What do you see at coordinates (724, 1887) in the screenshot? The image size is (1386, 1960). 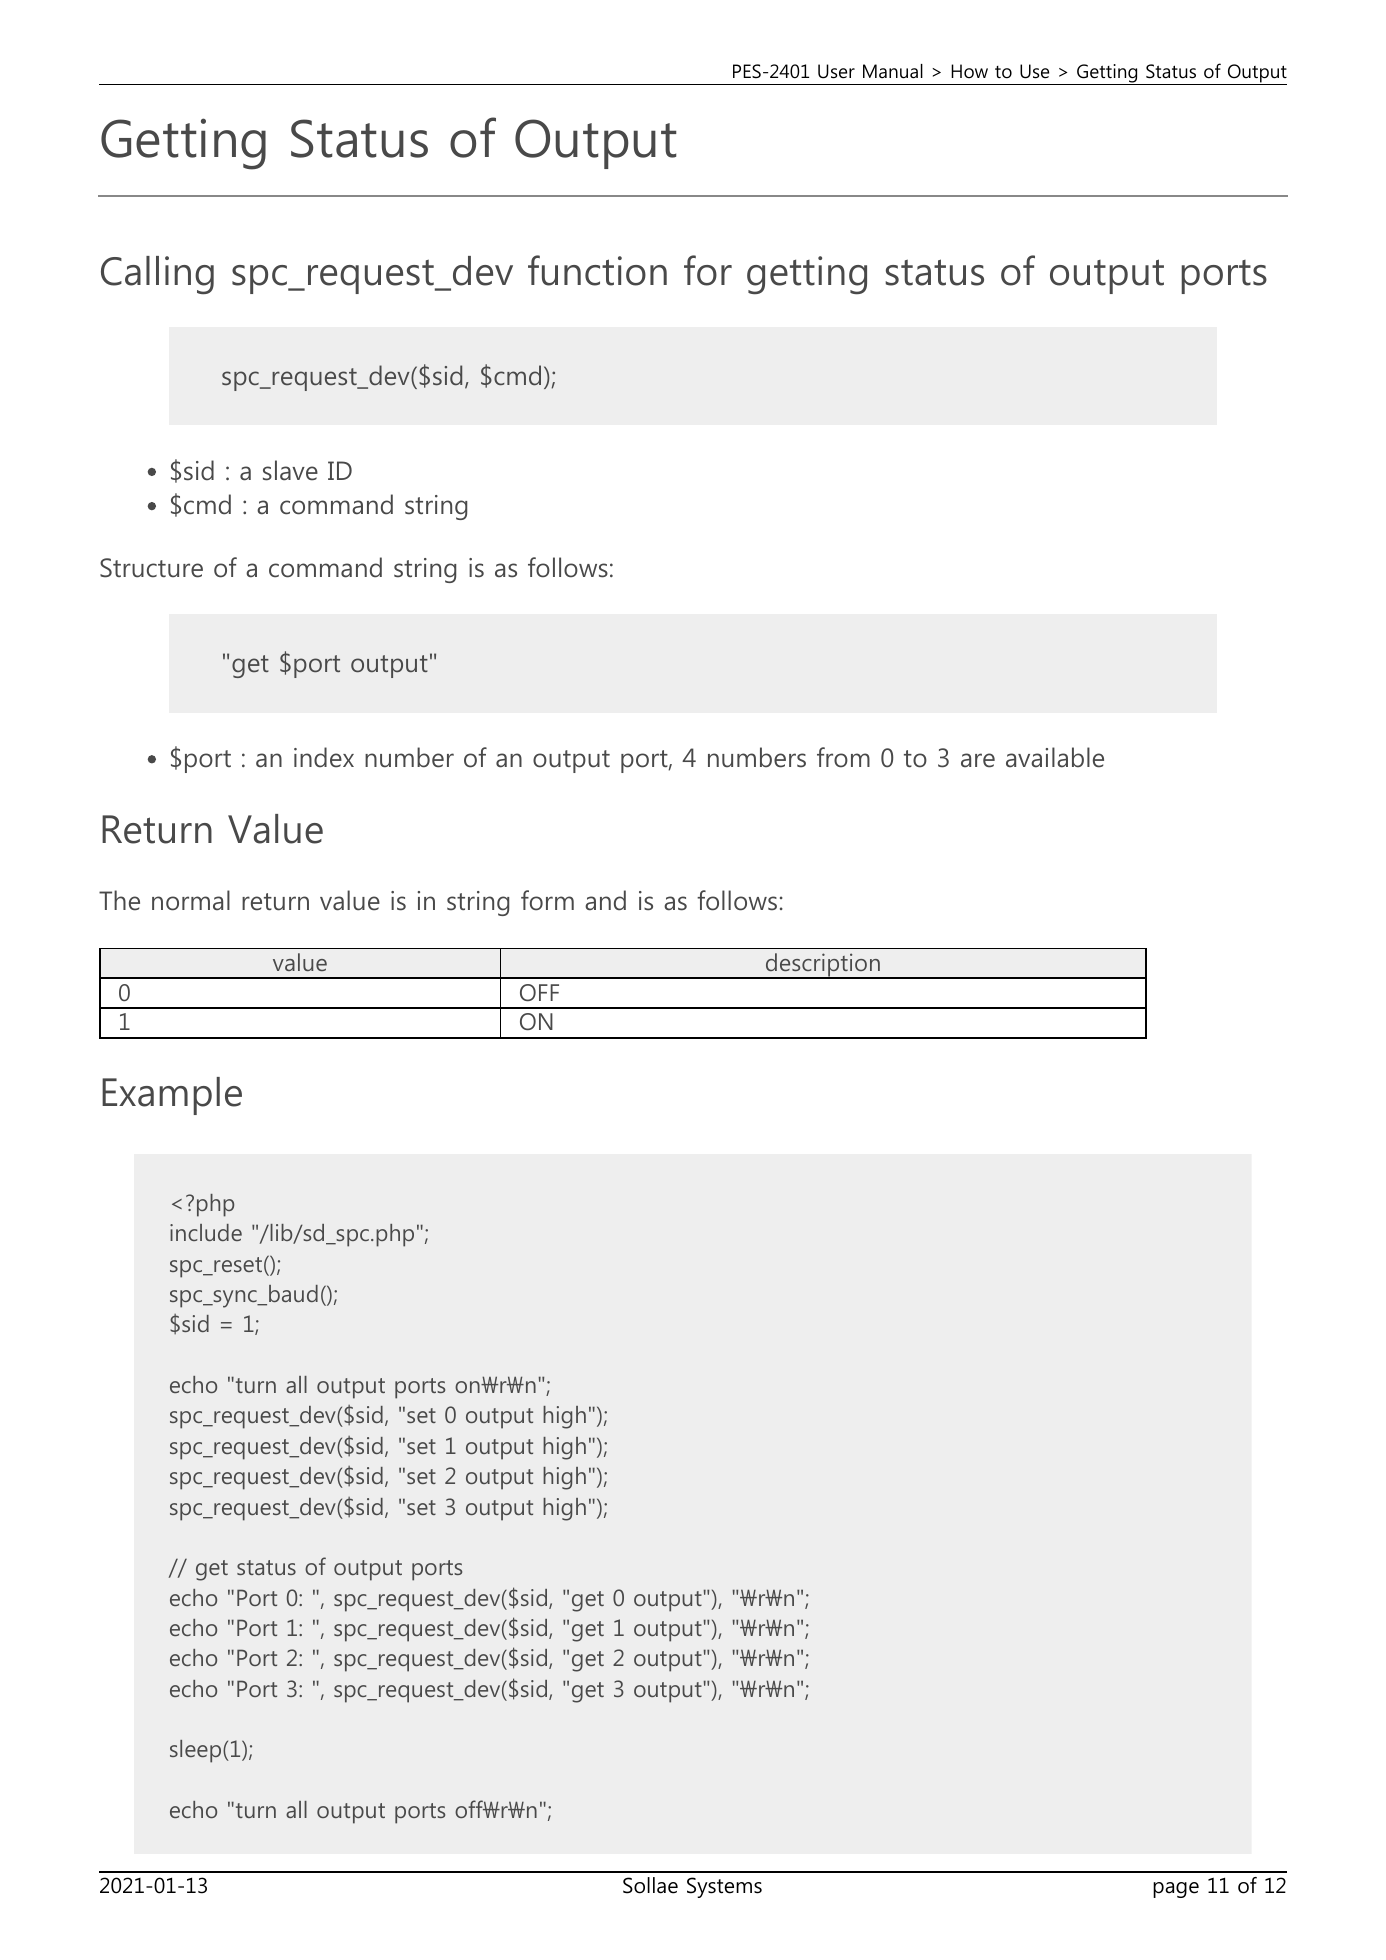 I see `Systems` at bounding box center [724, 1887].
